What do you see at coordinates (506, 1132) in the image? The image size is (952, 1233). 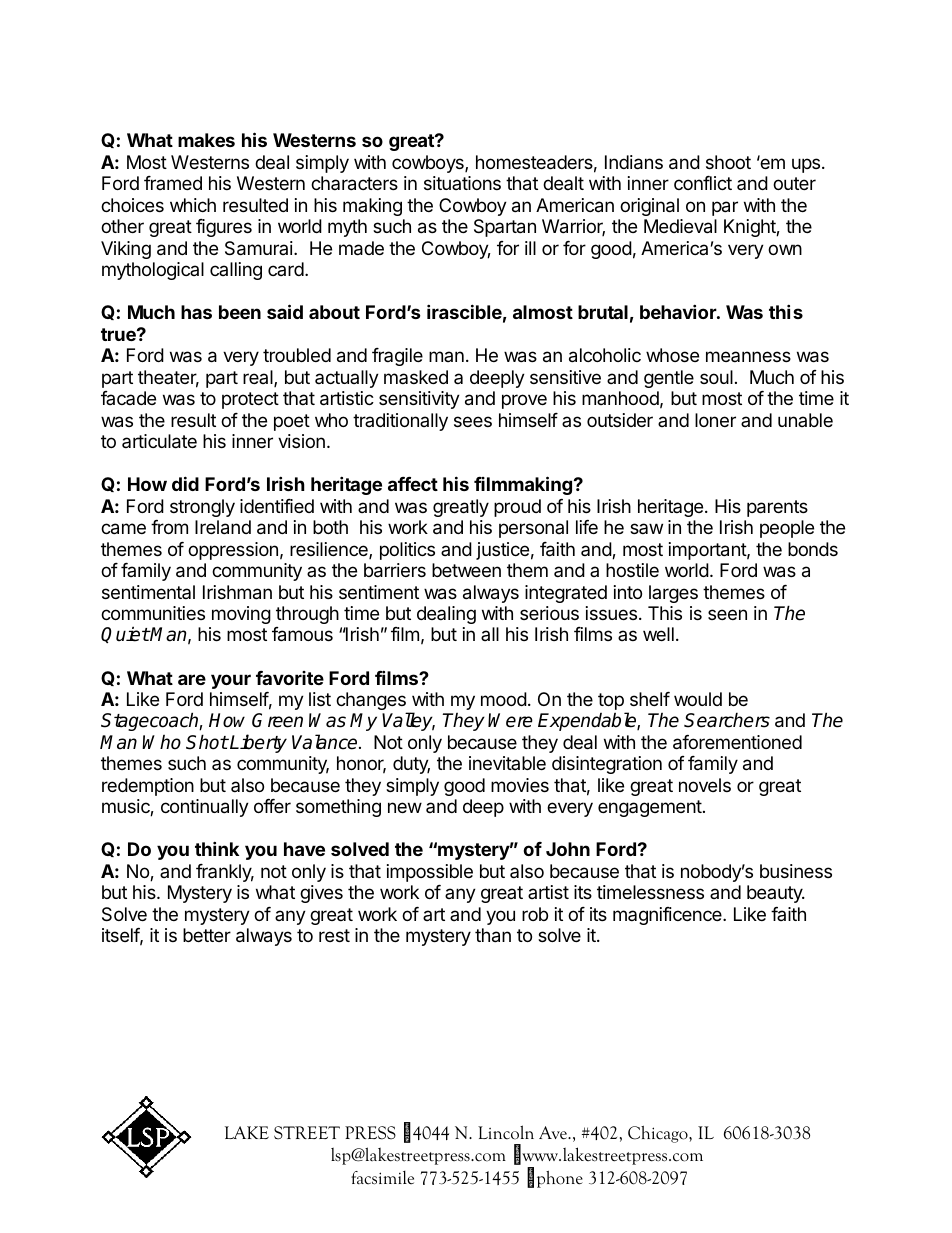 I see `Lincoln` at bounding box center [506, 1132].
